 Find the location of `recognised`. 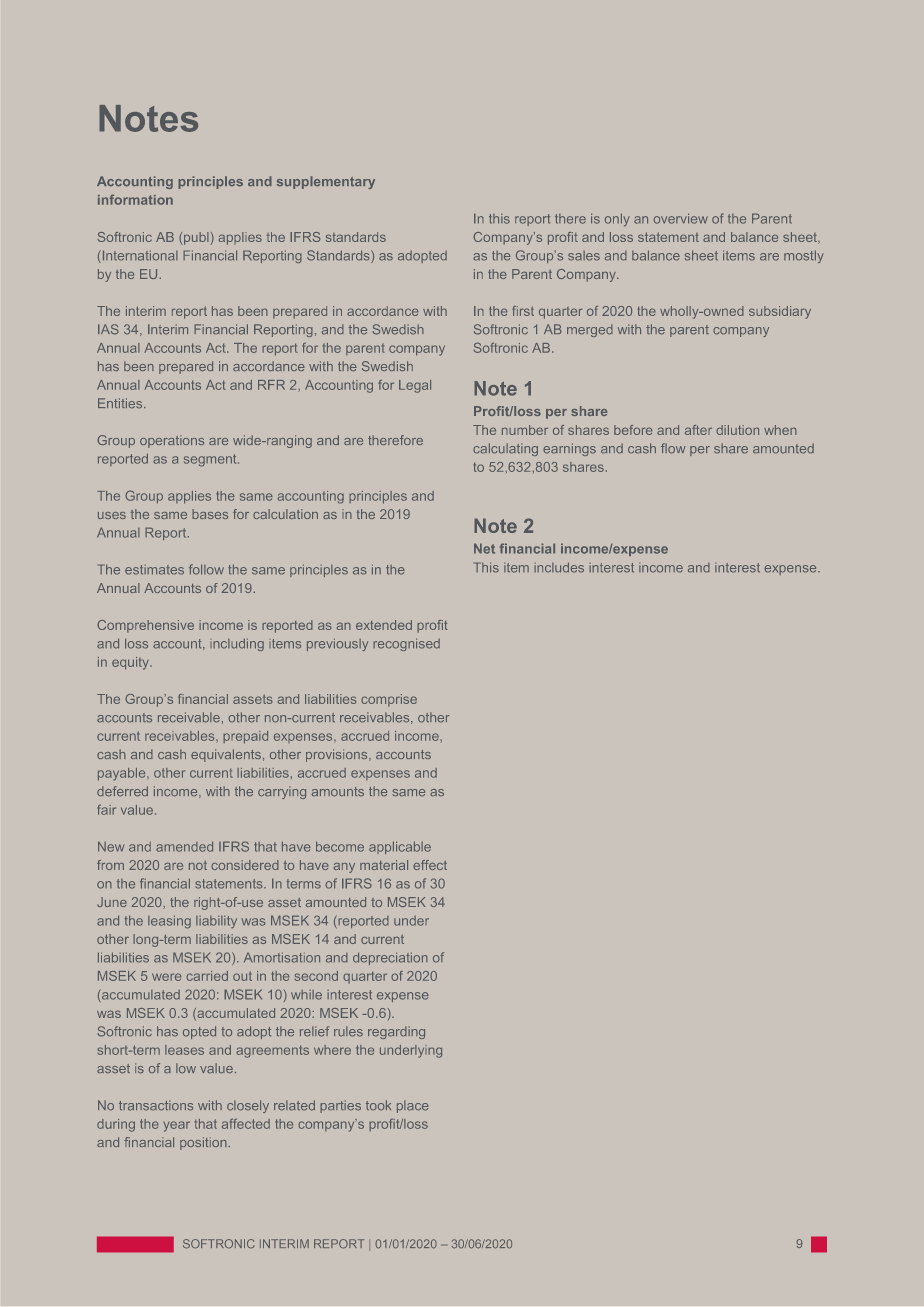

recognised is located at coordinates (406, 644).
